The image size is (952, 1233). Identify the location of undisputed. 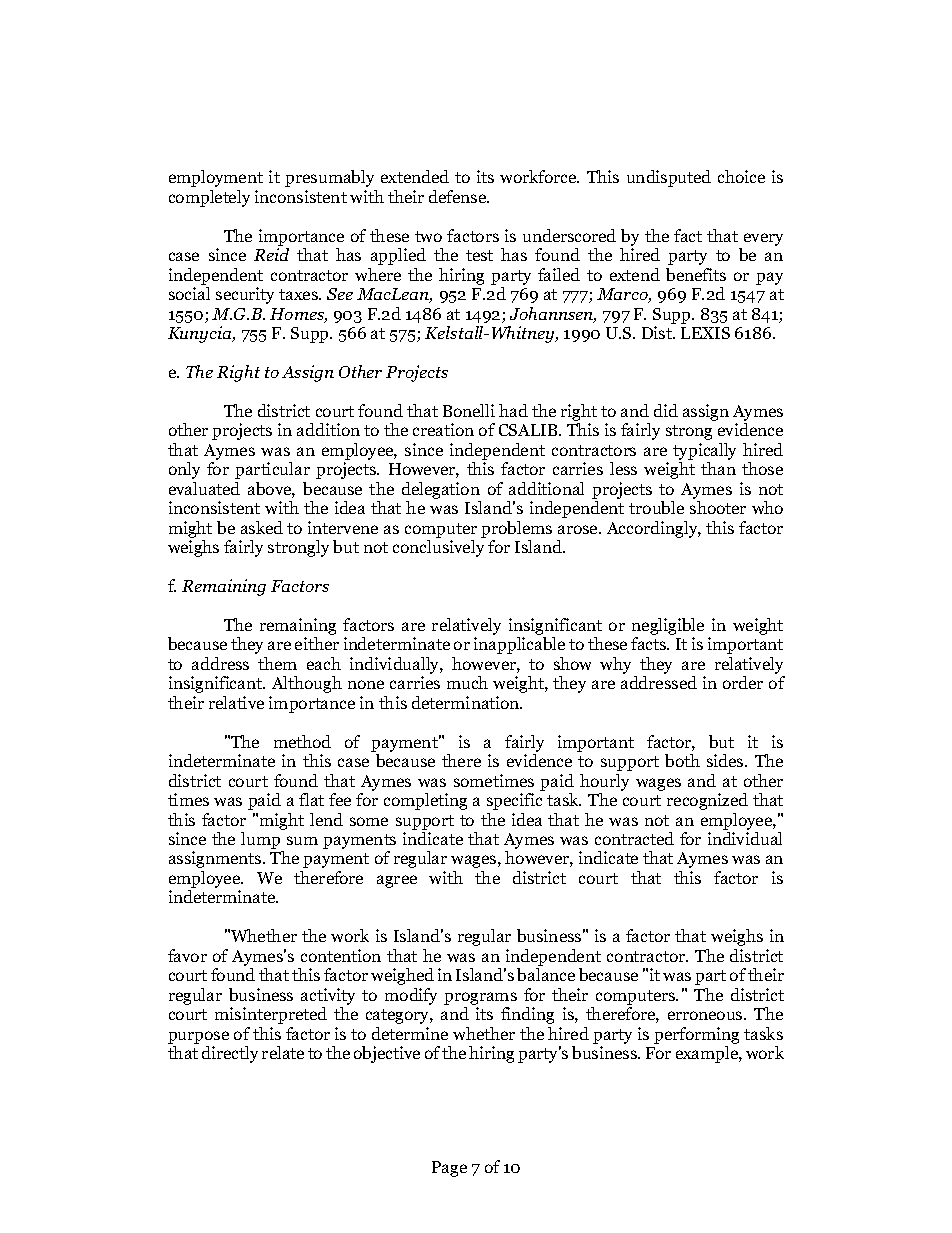
(669, 178).
